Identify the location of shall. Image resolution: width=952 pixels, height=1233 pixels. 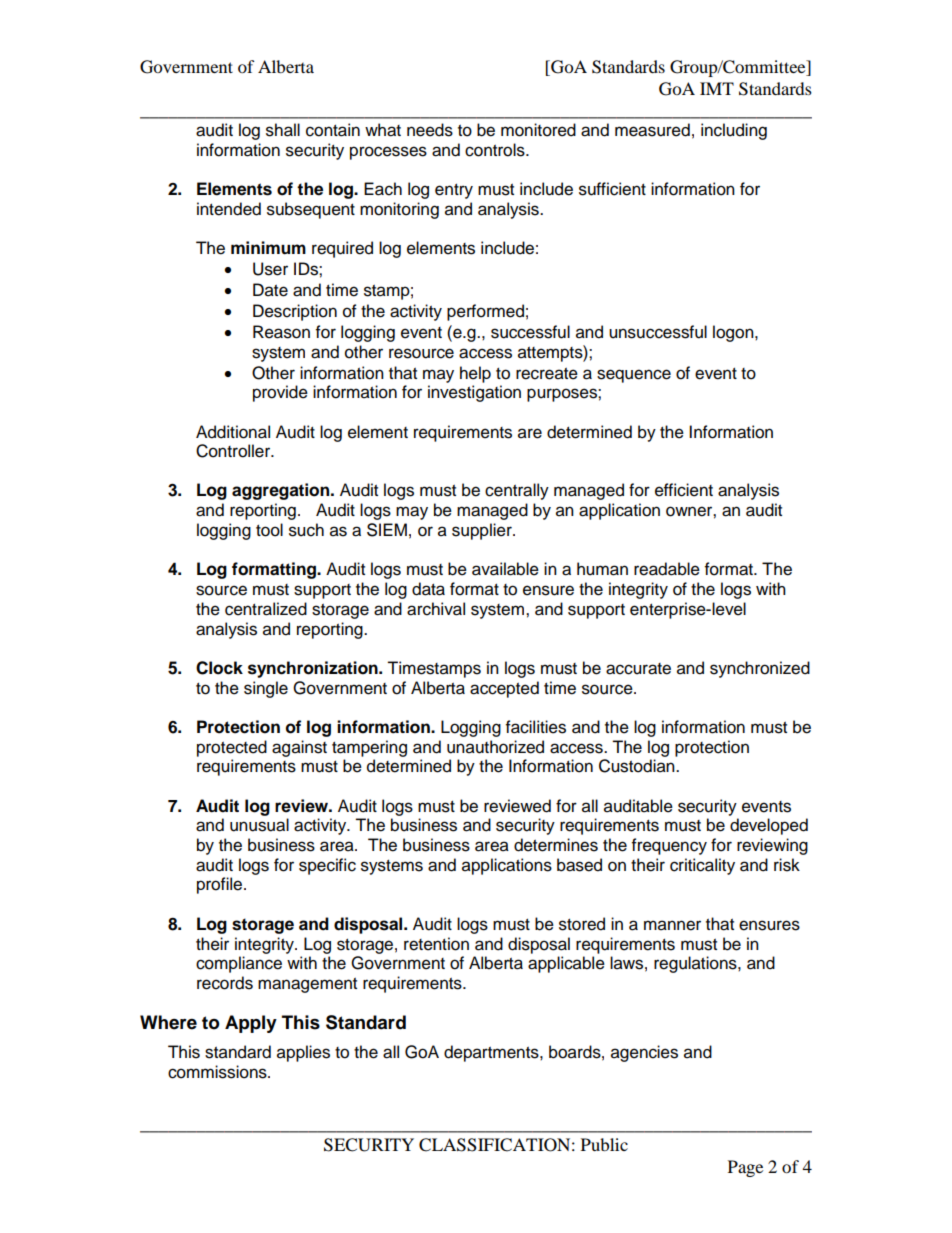
(283, 130).
